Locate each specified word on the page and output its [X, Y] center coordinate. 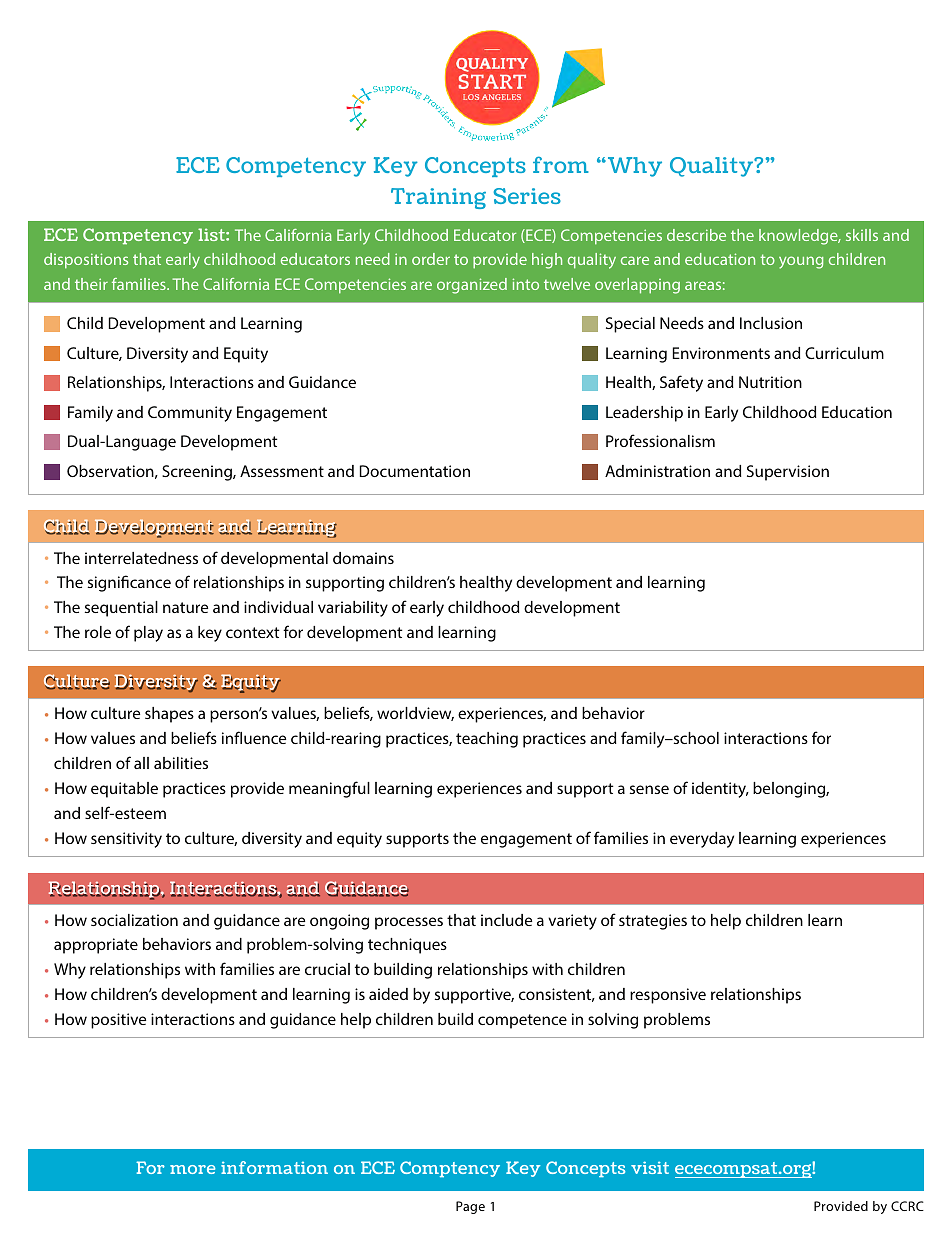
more [192, 1169]
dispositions [86, 261]
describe [696, 235]
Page [470, 1207]
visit [650, 1167]
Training [438, 198]
